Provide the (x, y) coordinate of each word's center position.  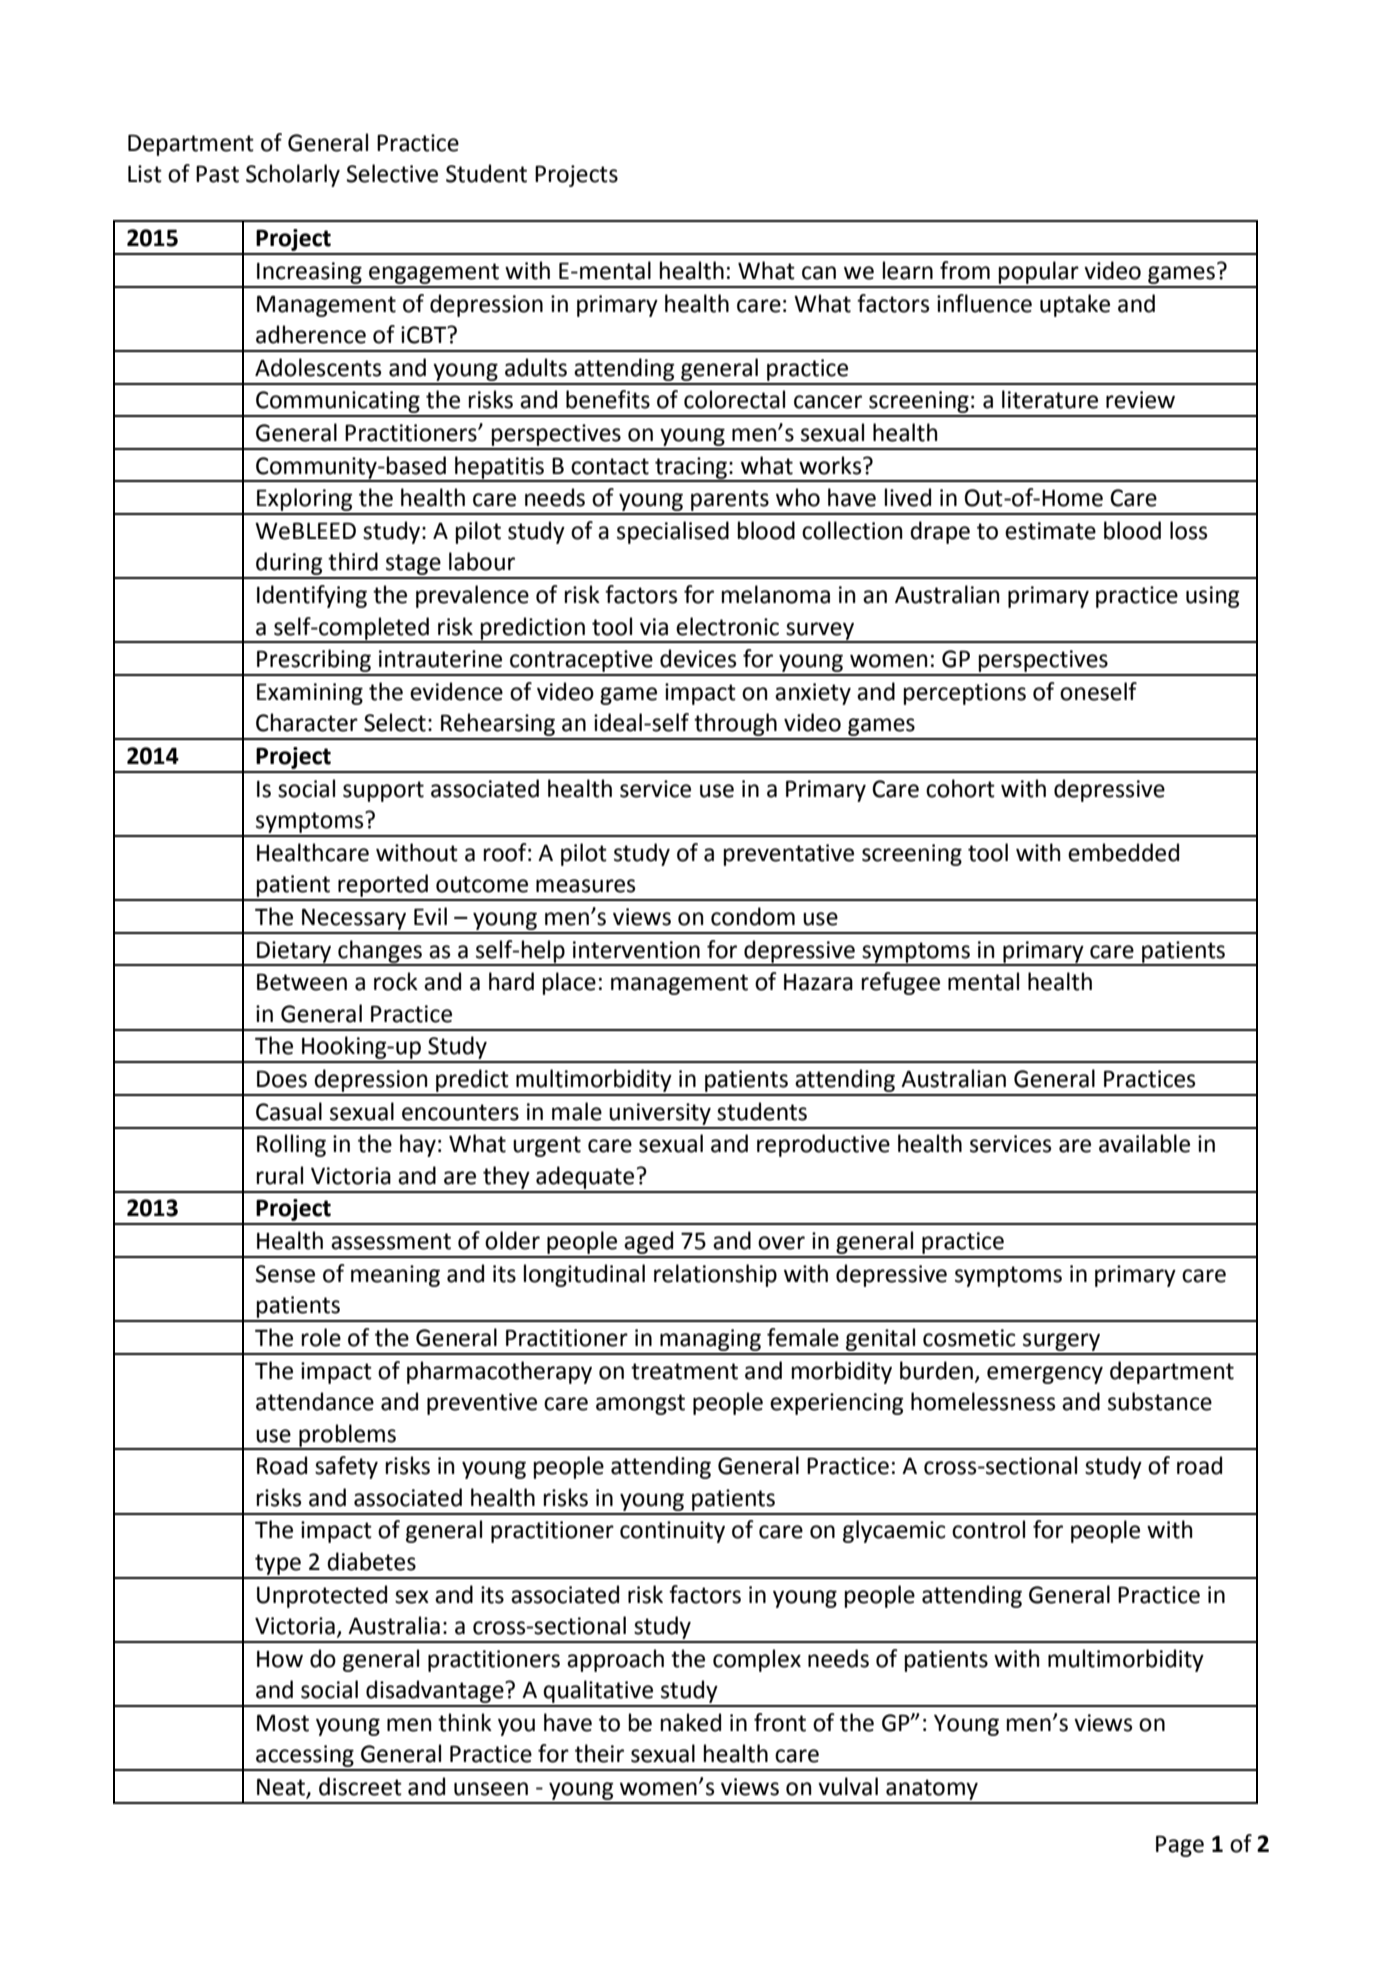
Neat (282, 1788)
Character (307, 722)
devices (698, 658)
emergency (1045, 1375)
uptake (1075, 305)
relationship (715, 1275)
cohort (960, 788)
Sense (285, 1274)
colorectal (734, 399)
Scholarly (293, 175)
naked (691, 1722)
